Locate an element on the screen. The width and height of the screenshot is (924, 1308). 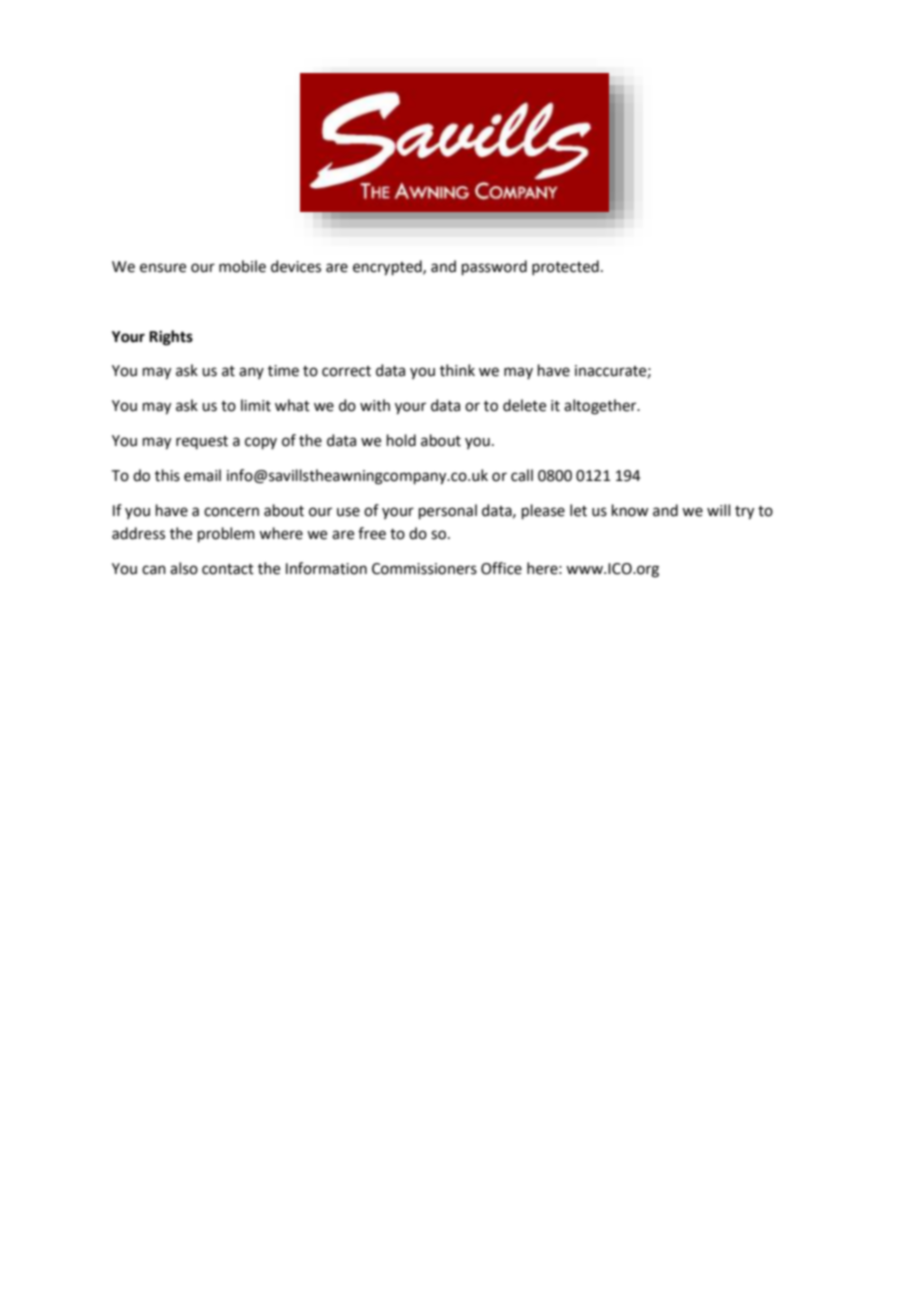
with is located at coordinates (375, 405).
